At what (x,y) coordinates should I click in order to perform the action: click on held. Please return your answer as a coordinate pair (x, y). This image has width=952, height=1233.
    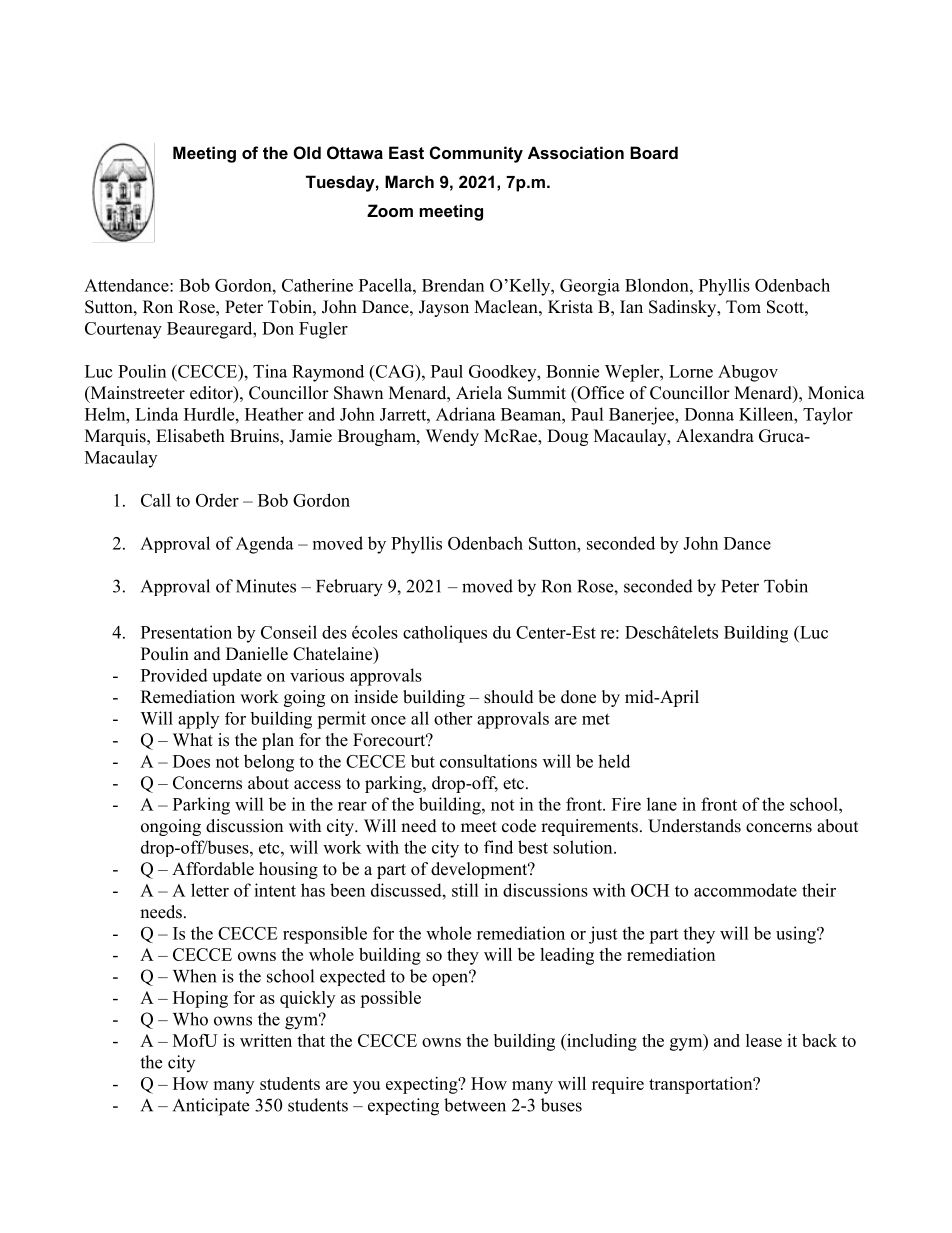
    Looking at the image, I should click on (614, 761).
